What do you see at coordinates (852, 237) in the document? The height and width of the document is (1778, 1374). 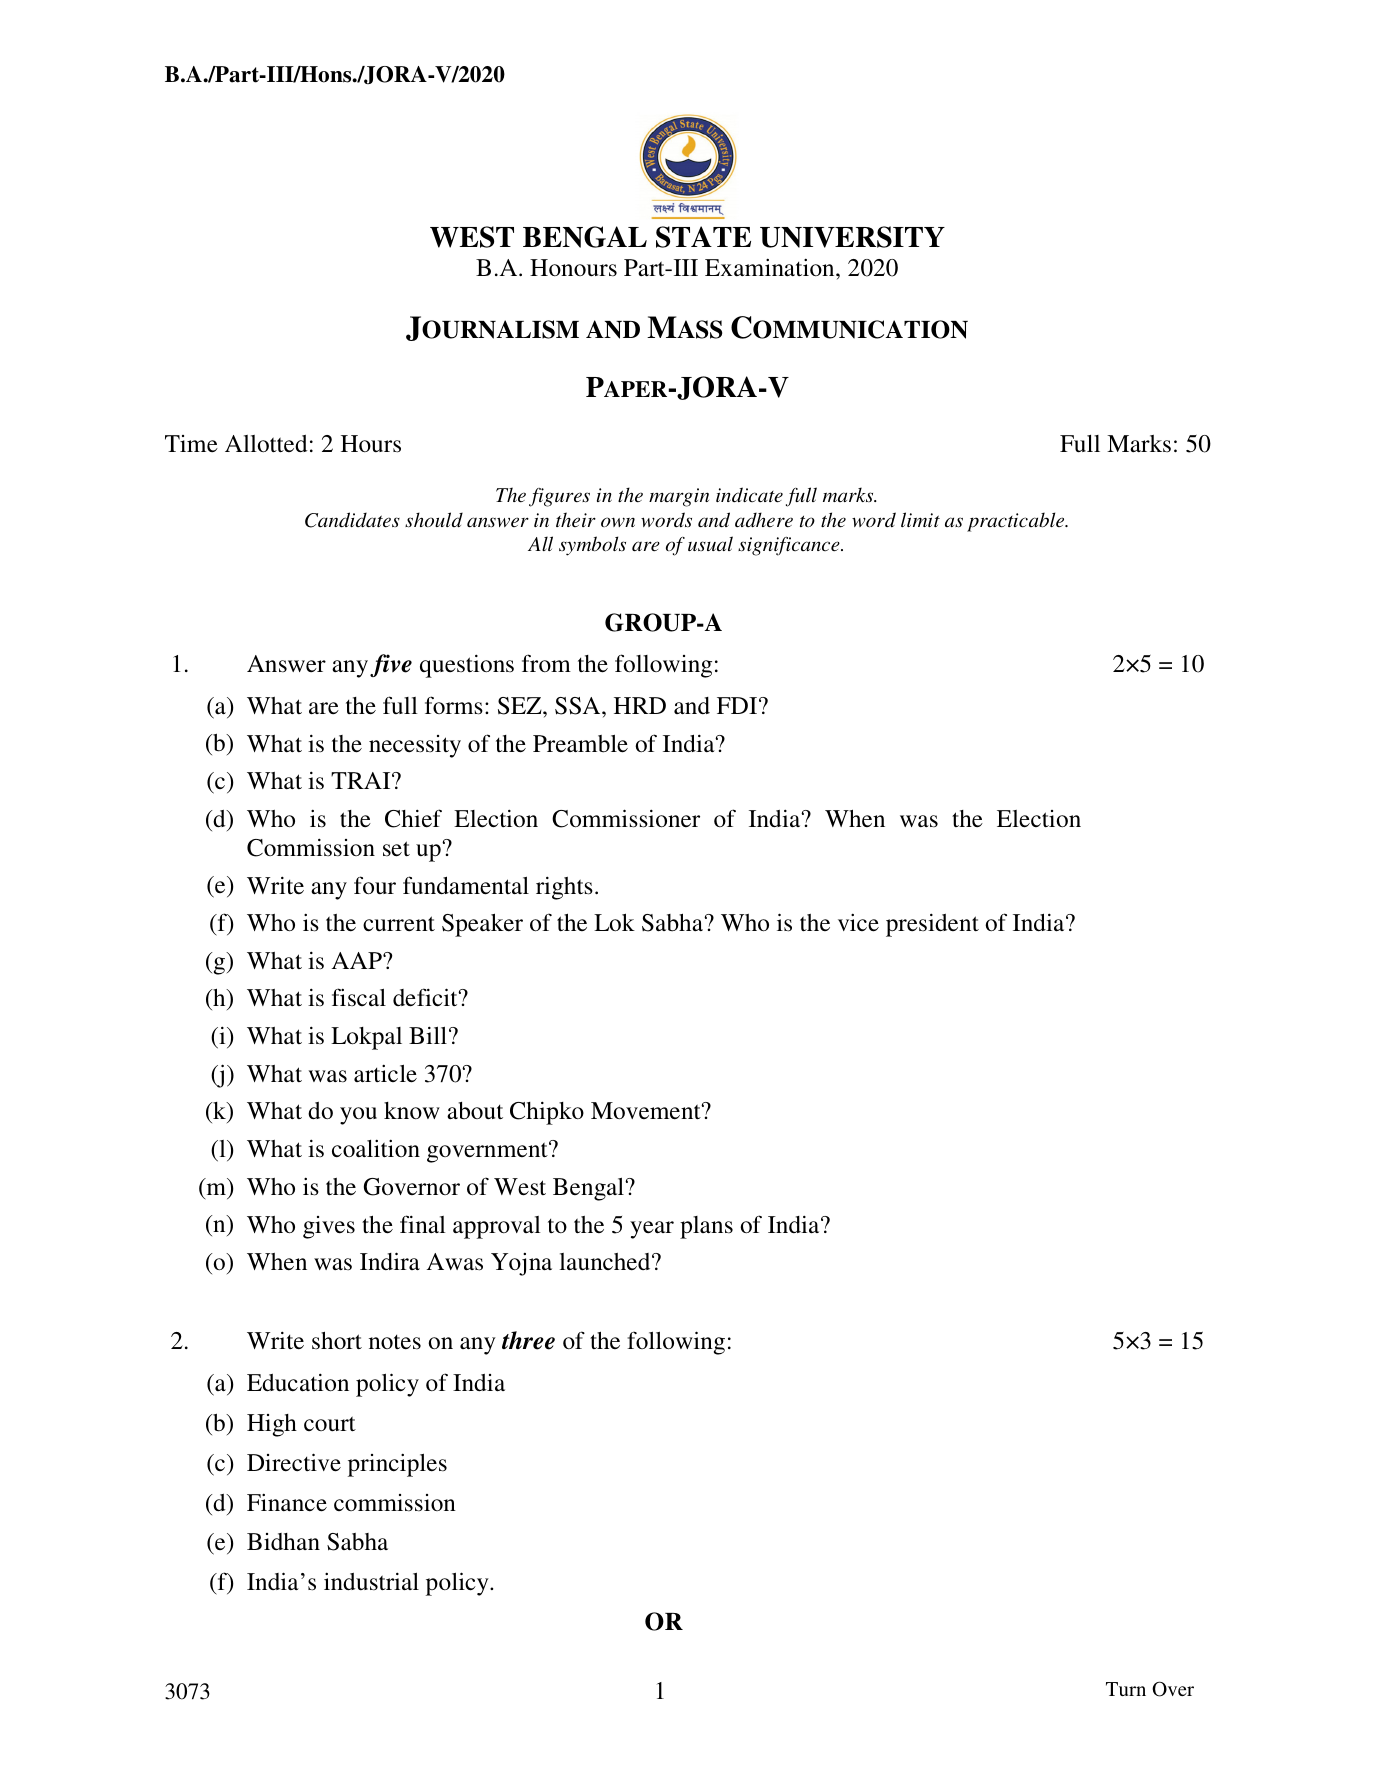 I see `UNIVERSITY` at bounding box center [852, 237].
